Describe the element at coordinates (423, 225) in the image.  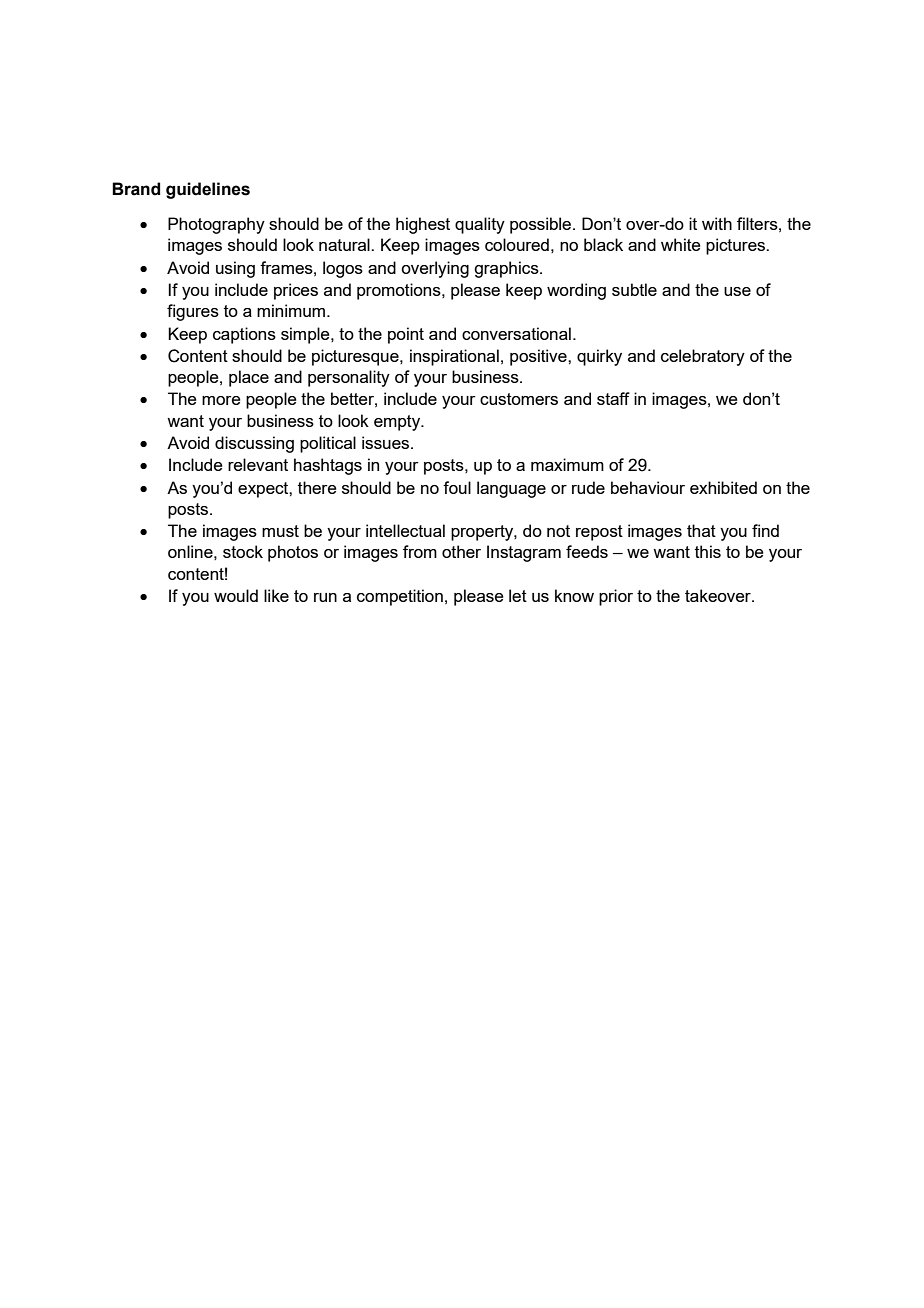
I see `highest` at that location.
